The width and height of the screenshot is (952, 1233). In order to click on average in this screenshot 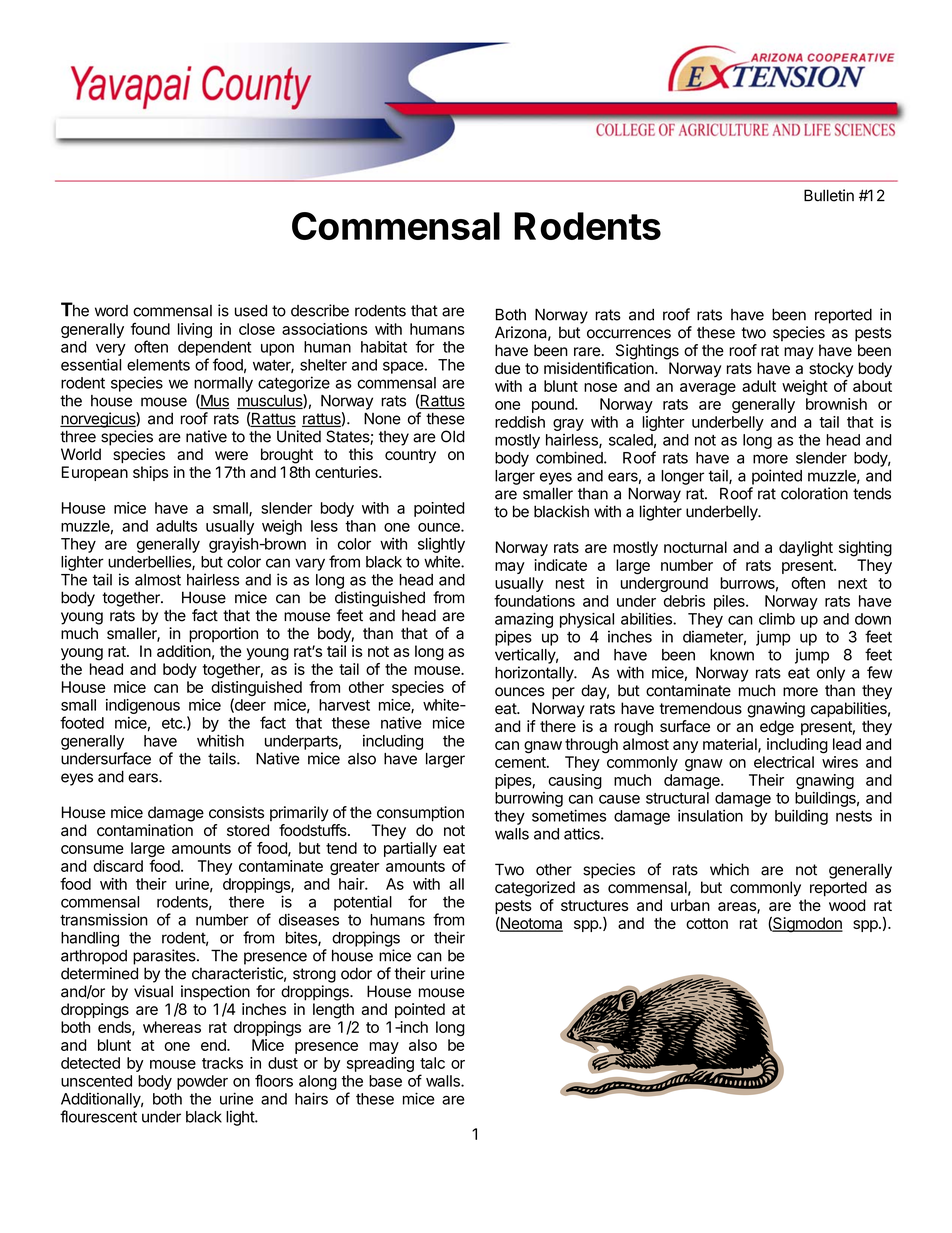, I will do `click(708, 389)`.
